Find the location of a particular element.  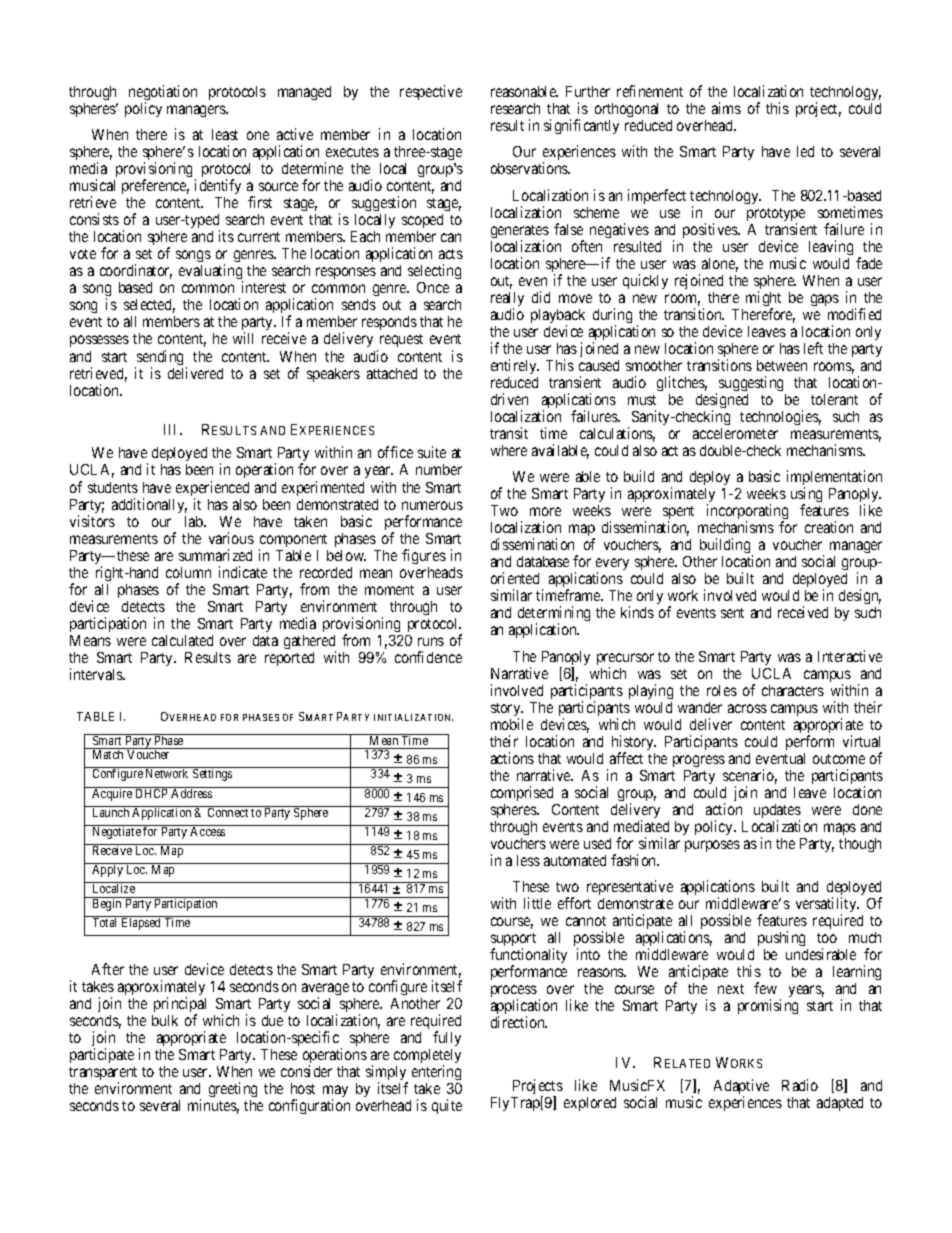

aims is located at coordinates (726, 108).
